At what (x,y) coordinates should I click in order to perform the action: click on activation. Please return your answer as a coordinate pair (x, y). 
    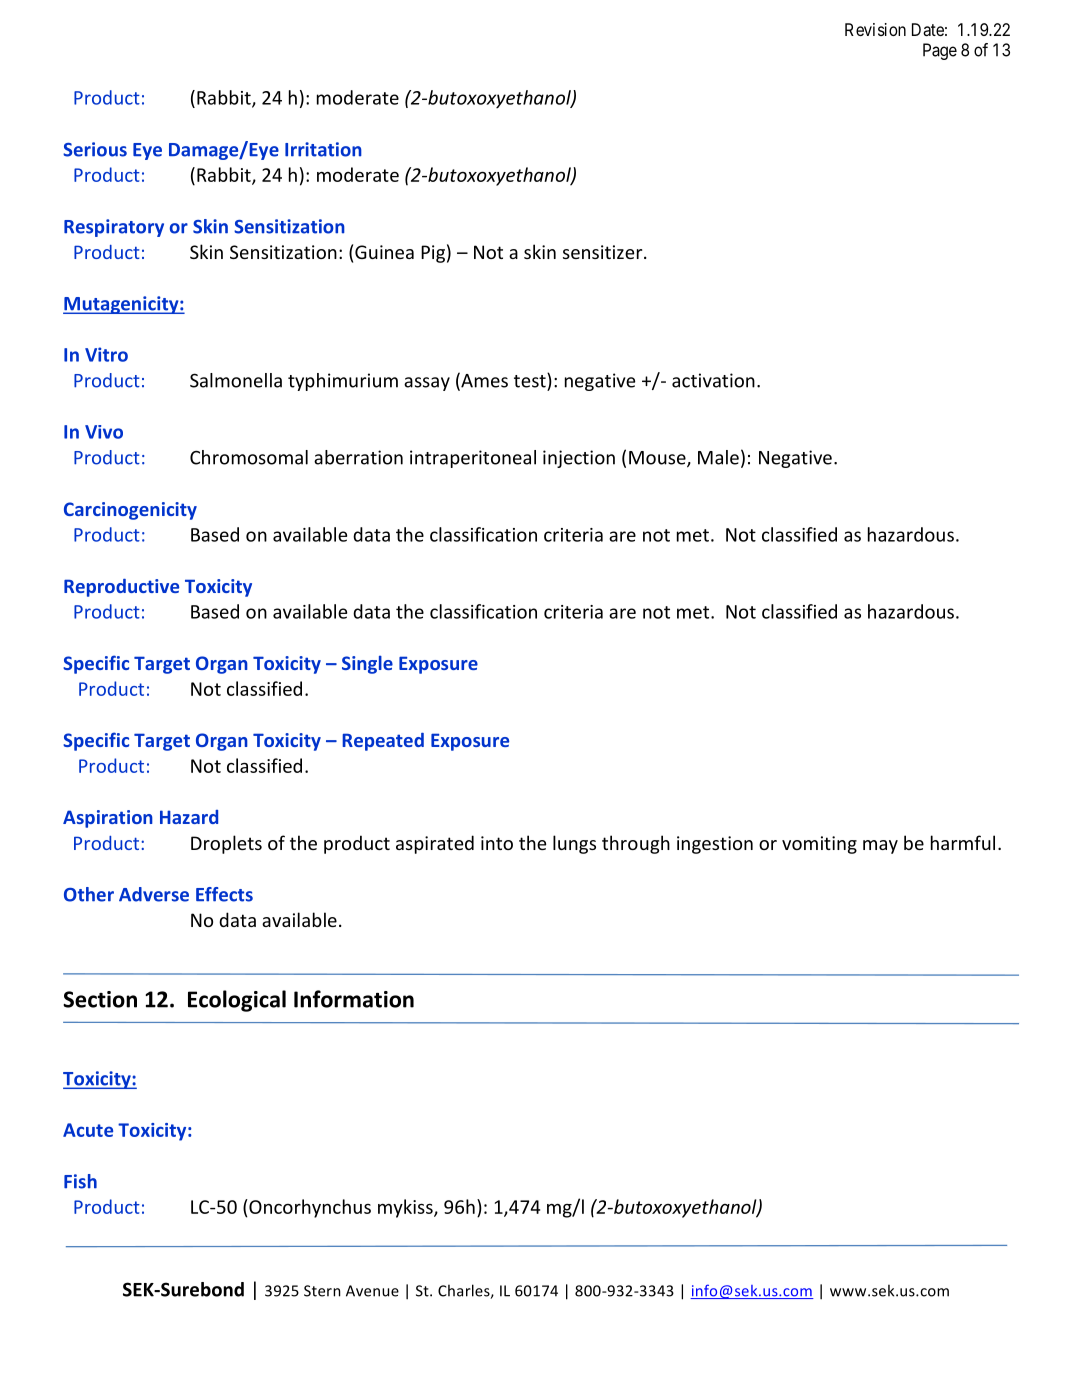
    Looking at the image, I should click on (713, 380).
